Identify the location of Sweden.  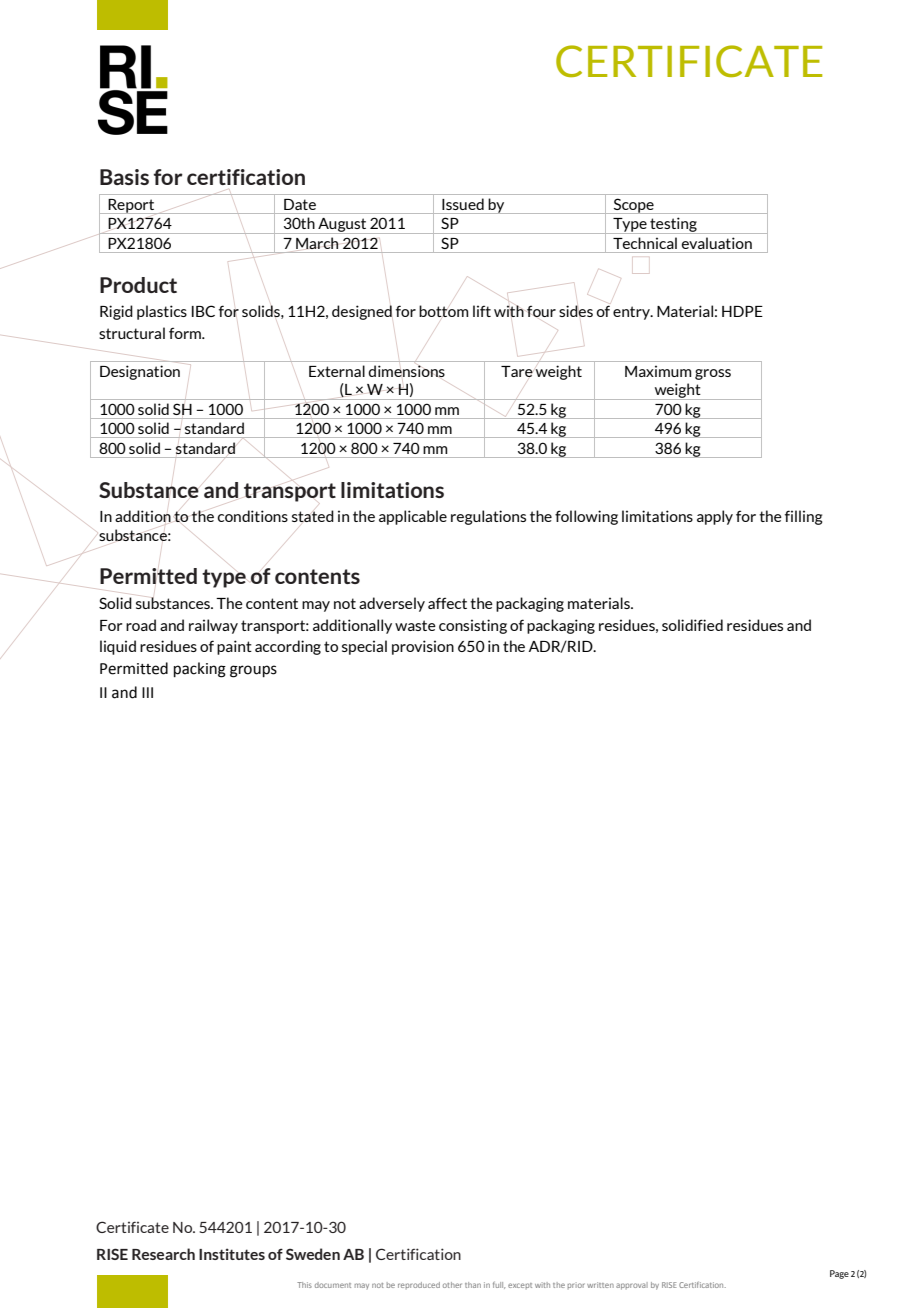
(313, 1254).
